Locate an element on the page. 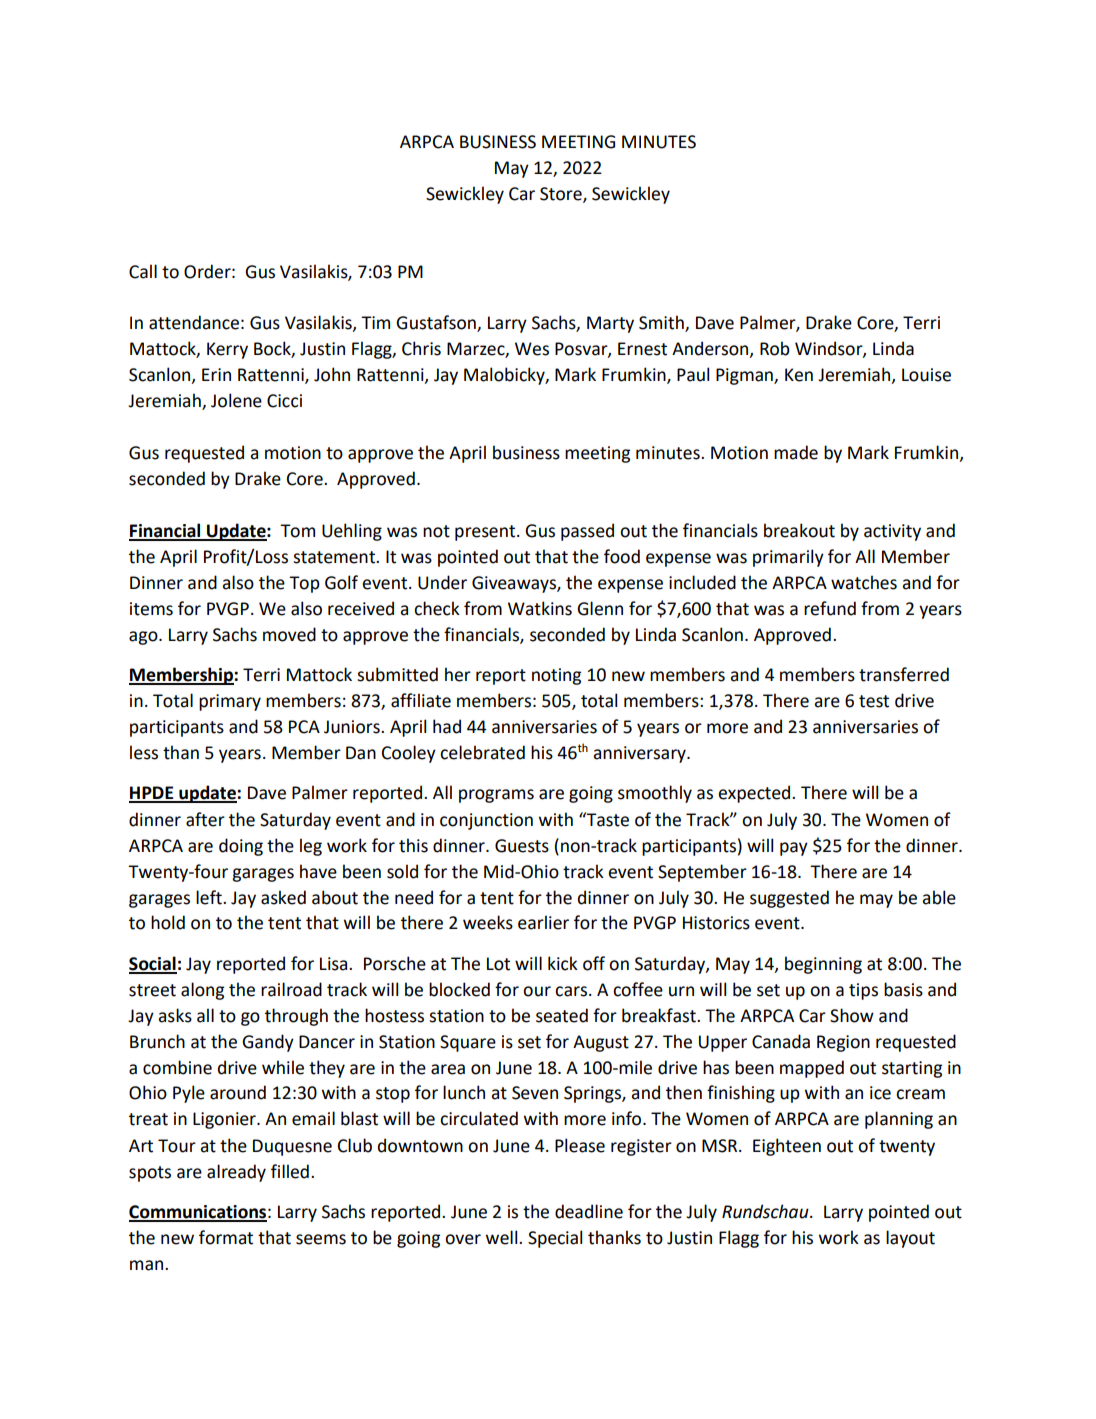  passed is located at coordinates (587, 532).
